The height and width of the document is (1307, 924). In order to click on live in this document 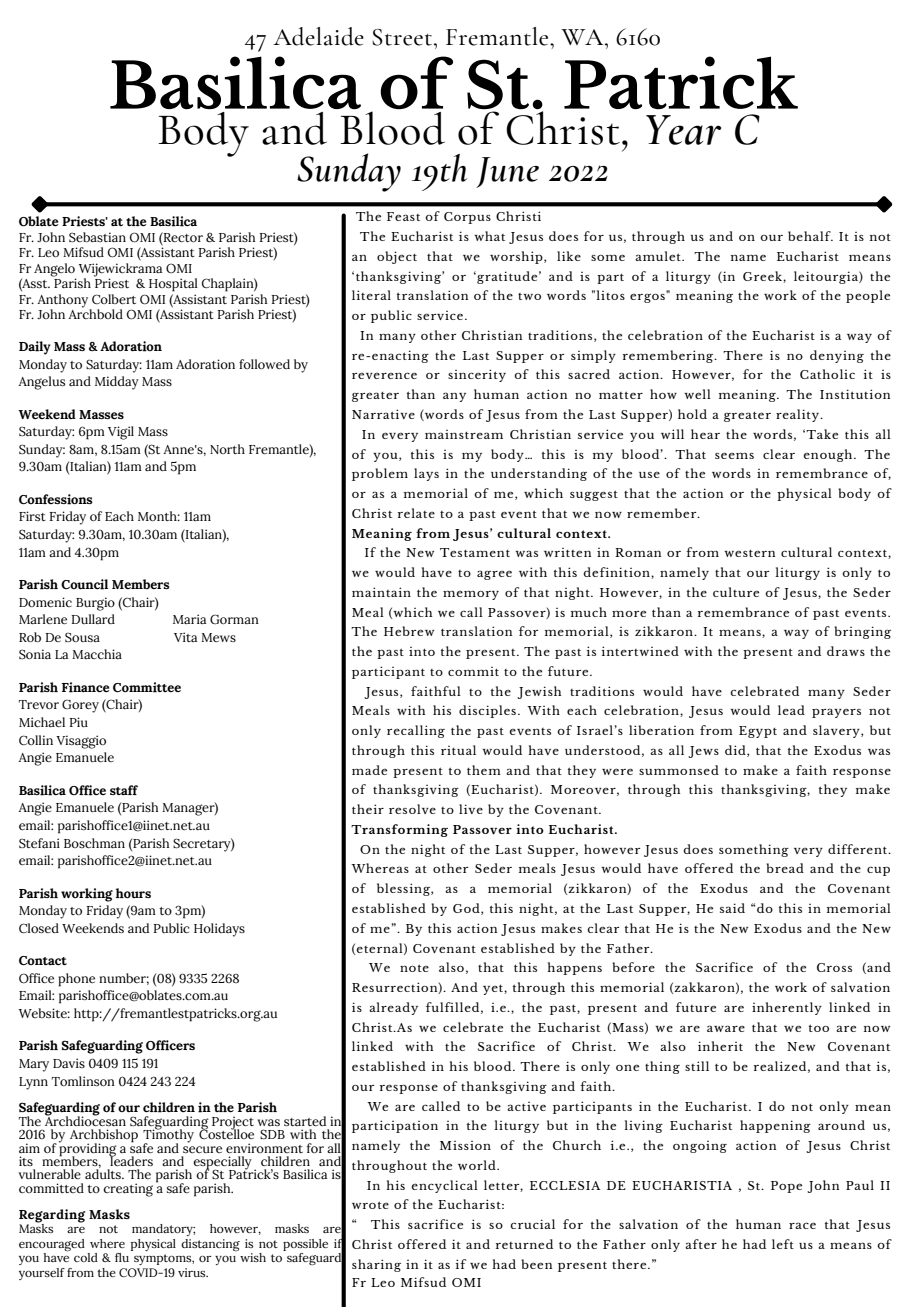, I will do `click(471, 809)`.
